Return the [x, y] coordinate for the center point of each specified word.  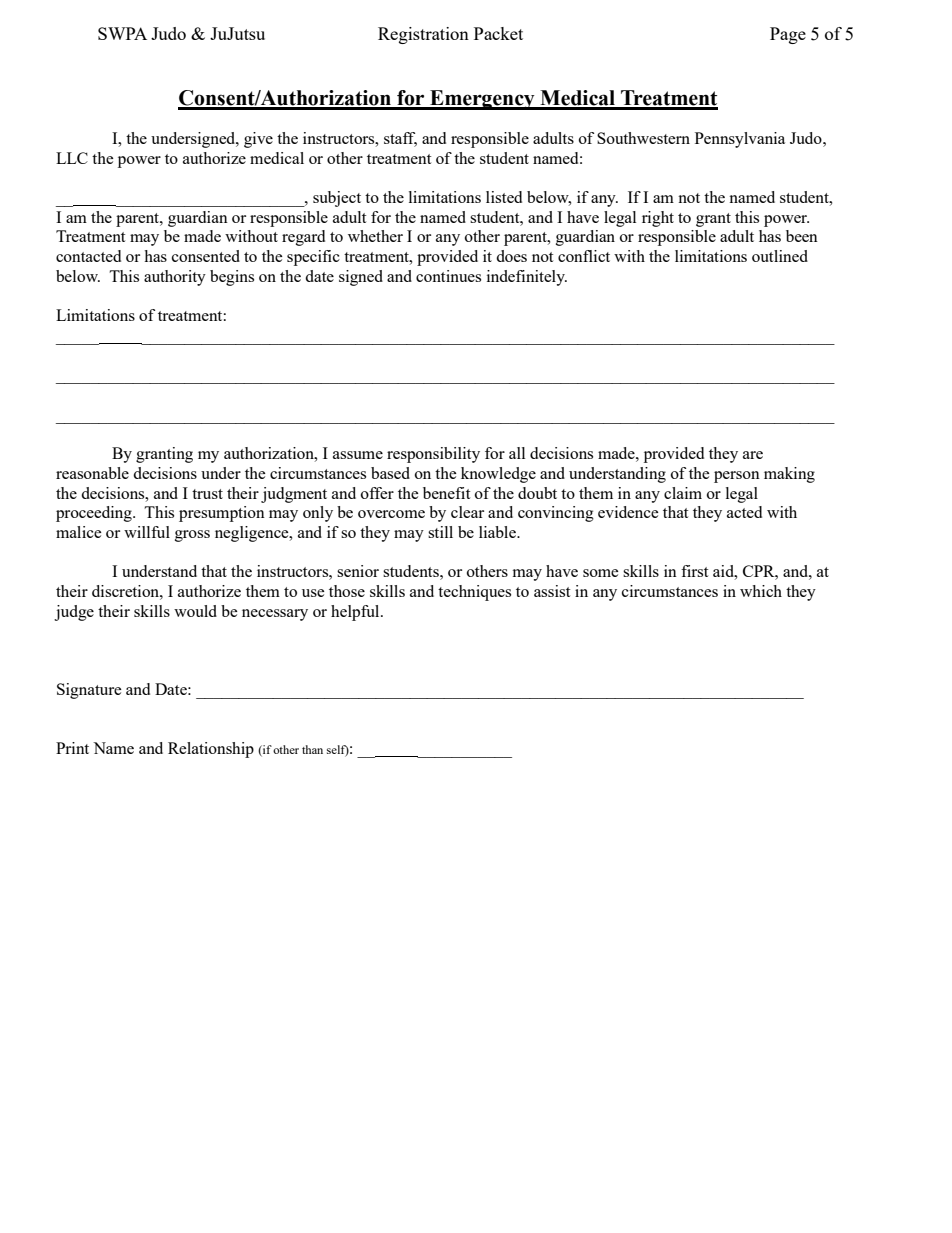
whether [375, 236]
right [658, 219]
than [312, 749]
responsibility [433, 455]
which [761, 591]
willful [147, 532]
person [737, 477]
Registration [423, 35]
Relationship [211, 750]
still [440, 532]
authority [175, 278]
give [258, 140]
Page [788, 35]
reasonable [92, 473]
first [694, 571]
